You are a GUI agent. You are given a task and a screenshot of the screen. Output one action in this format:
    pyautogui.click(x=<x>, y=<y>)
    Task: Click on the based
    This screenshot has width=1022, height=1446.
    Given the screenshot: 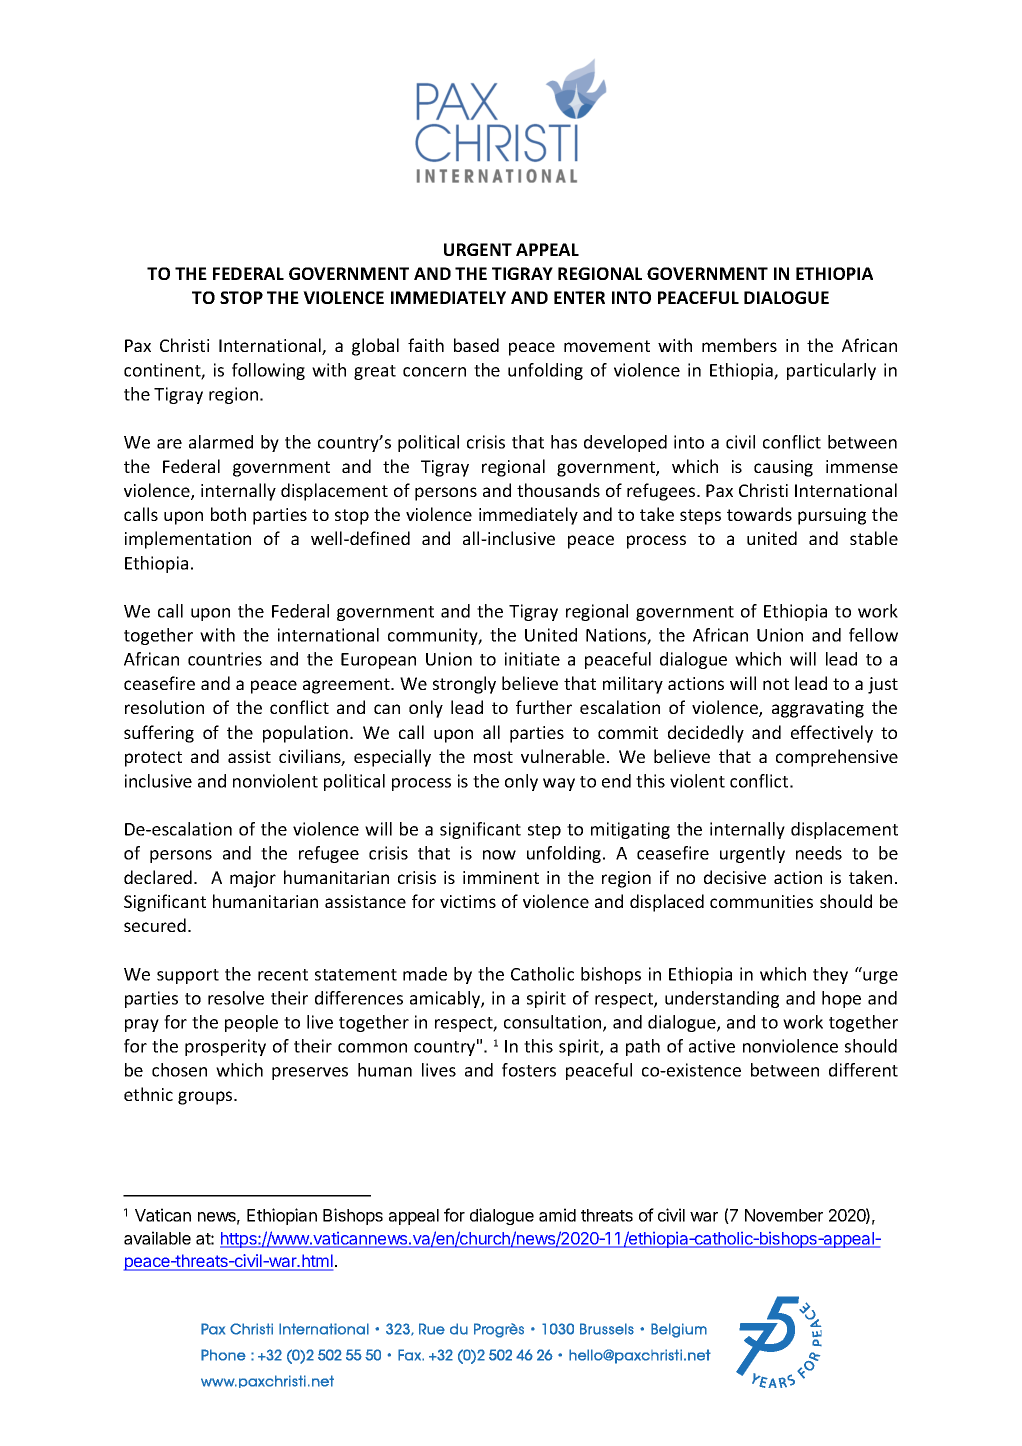 What is the action you would take?
    pyautogui.click(x=476, y=345)
